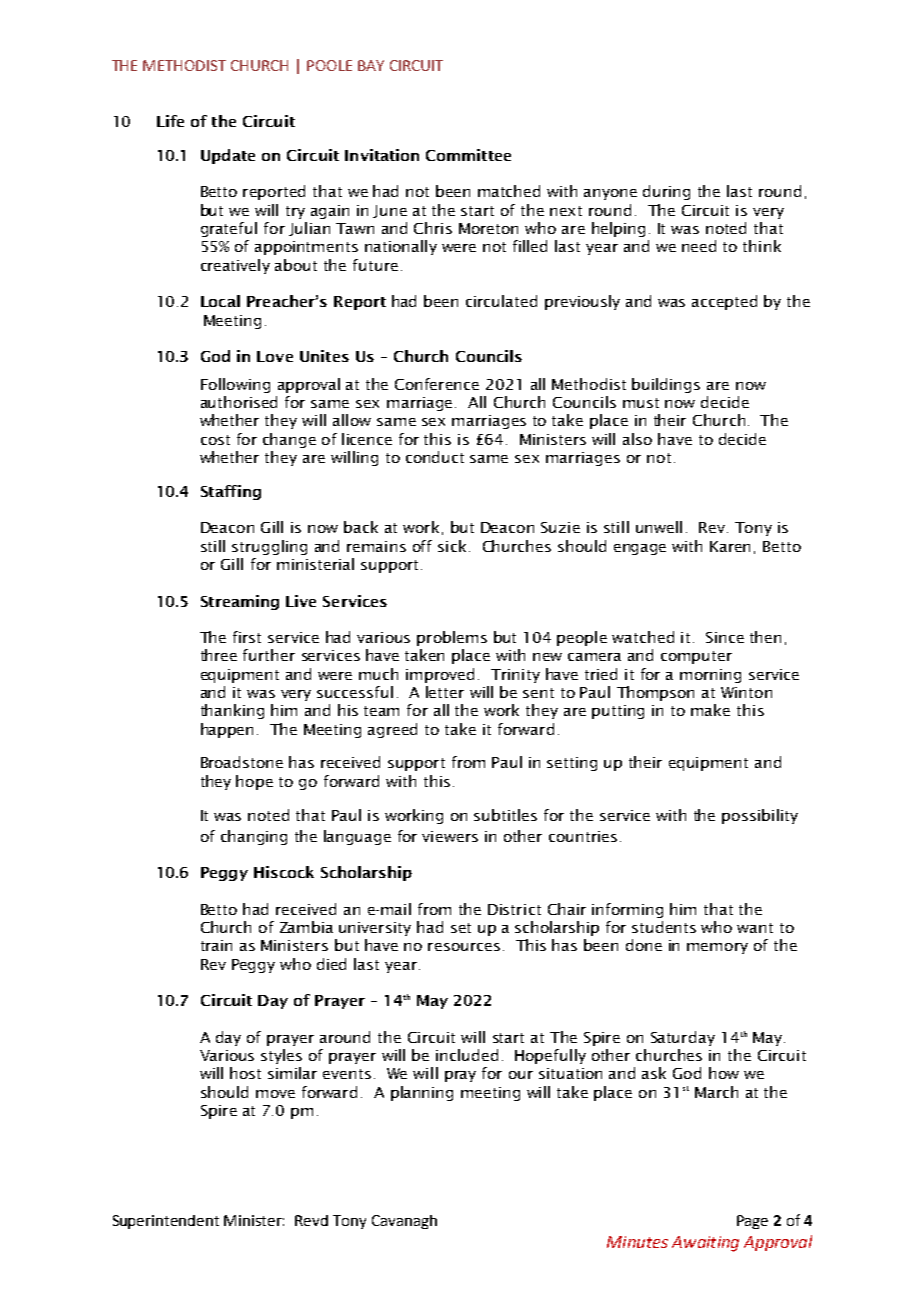  What do you see at coordinates (231, 492) in the screenshot?
I see `Staffing` at bounding box center [231, 492].
